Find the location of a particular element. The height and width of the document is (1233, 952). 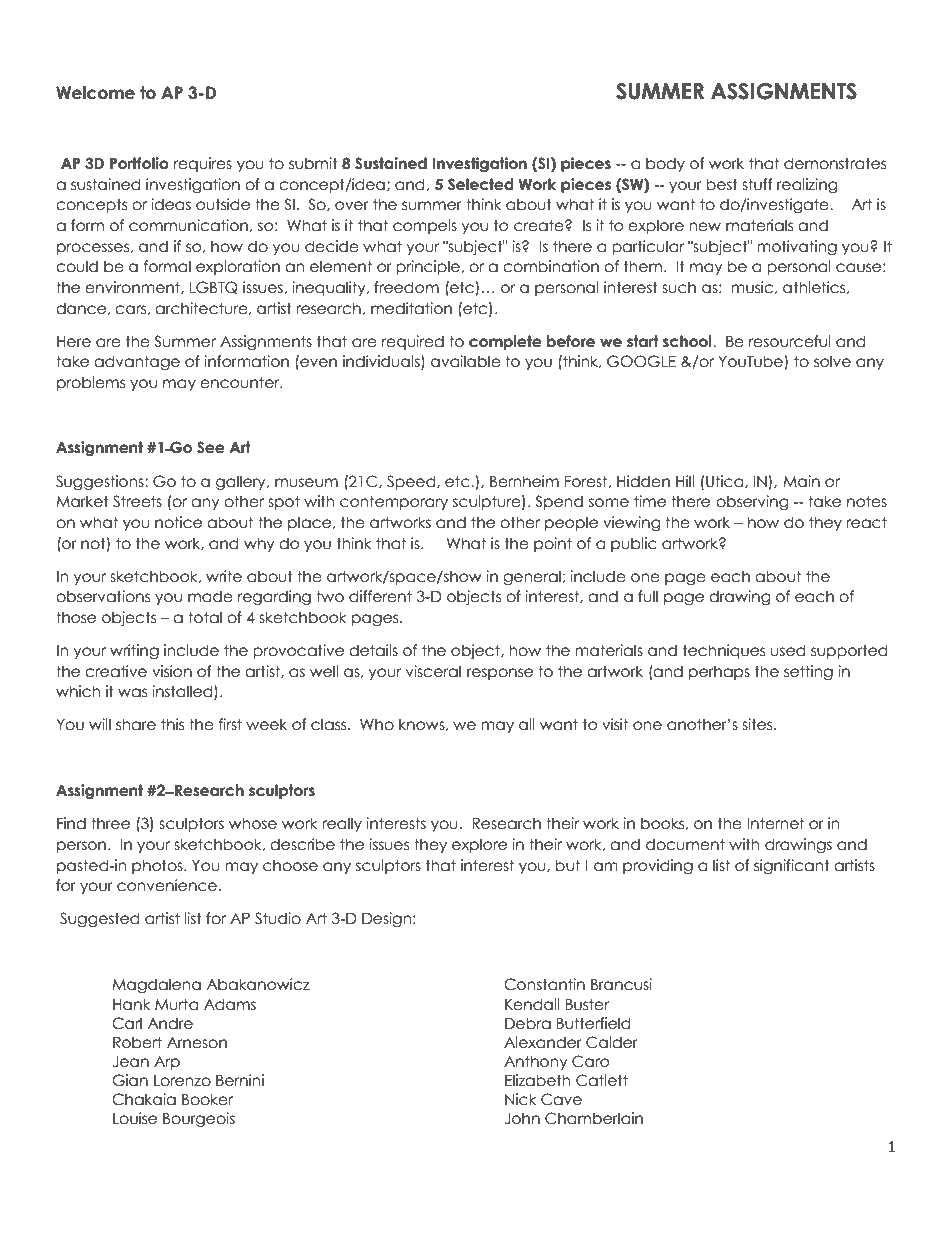

Portfolio is located at coordinates (139, 163).
